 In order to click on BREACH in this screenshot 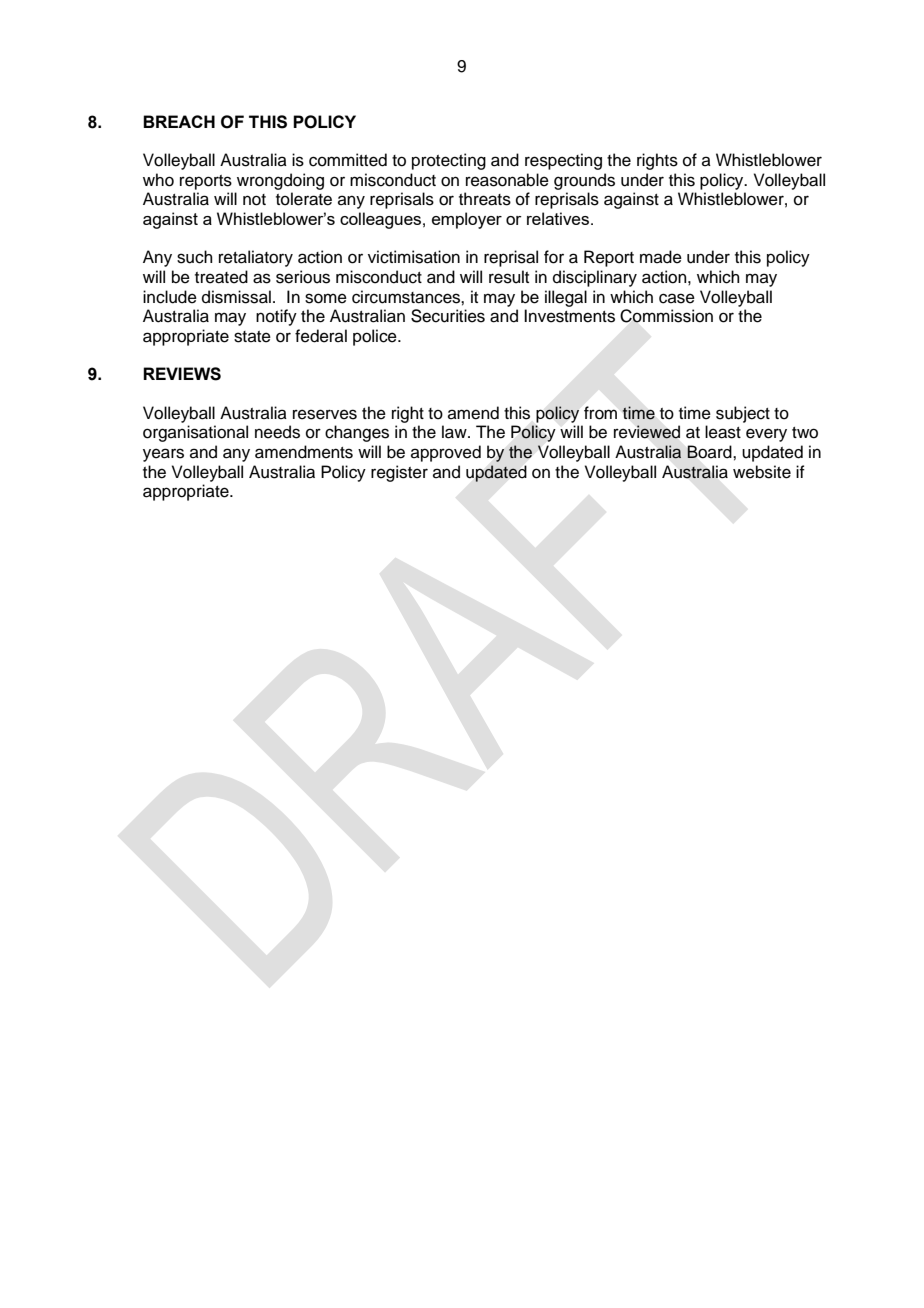, I will do `click(179, 121)`.
